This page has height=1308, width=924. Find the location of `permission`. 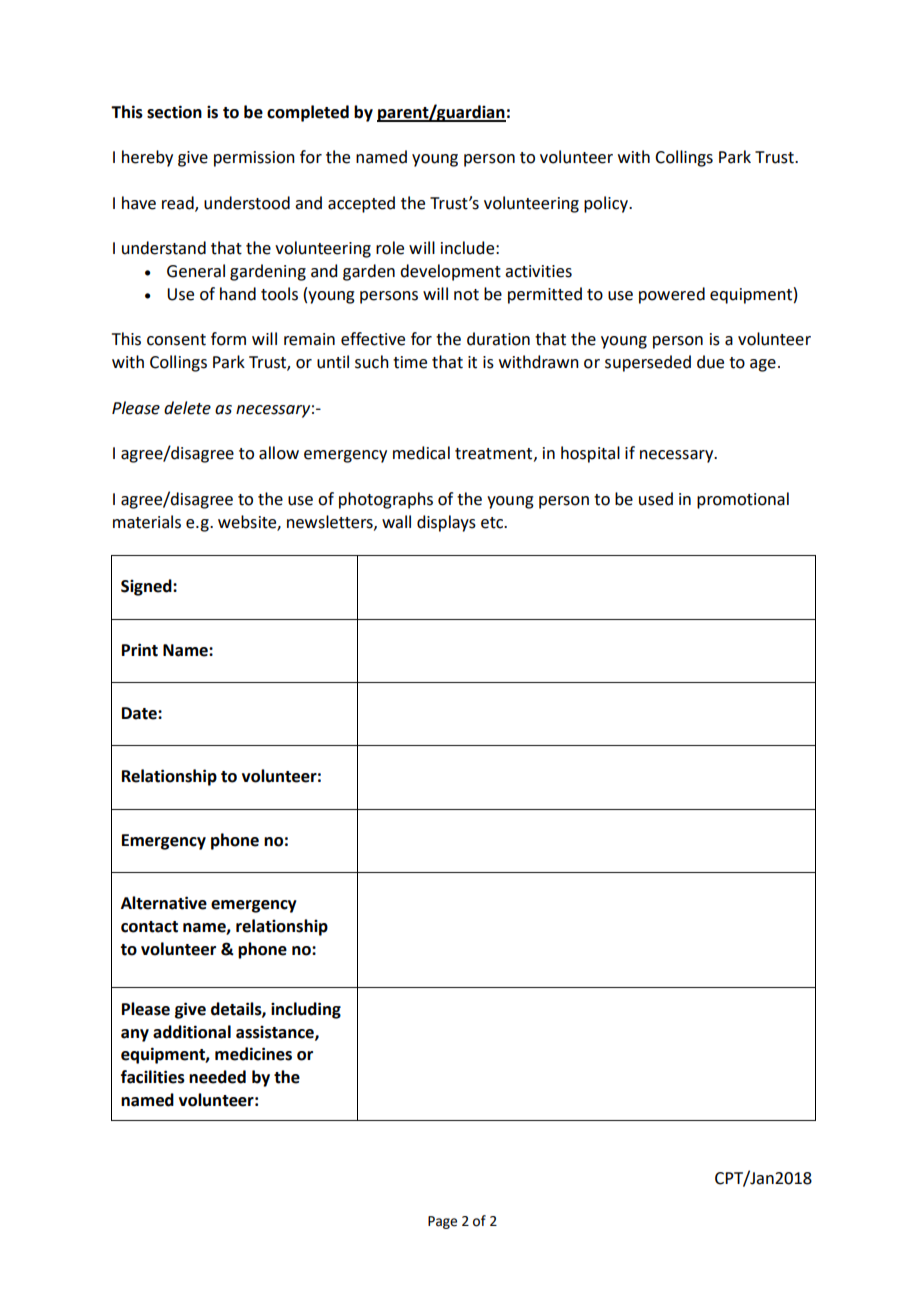

permission is located at coordinates (254, 159).
